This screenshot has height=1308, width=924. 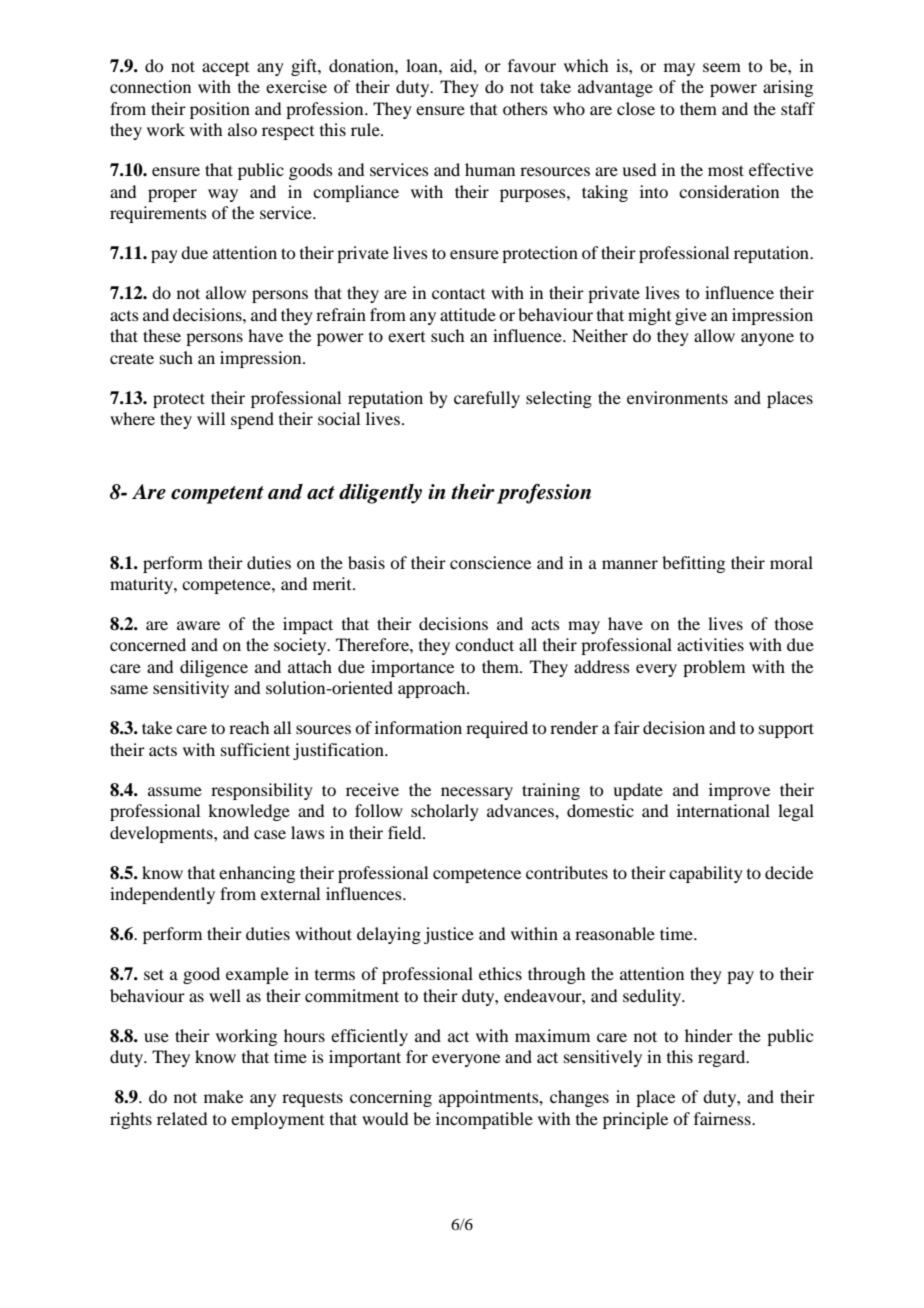 What do you see at coordinates (722, 67) in the screenshot?
I see `seem` at bounding box center [722, 67].
